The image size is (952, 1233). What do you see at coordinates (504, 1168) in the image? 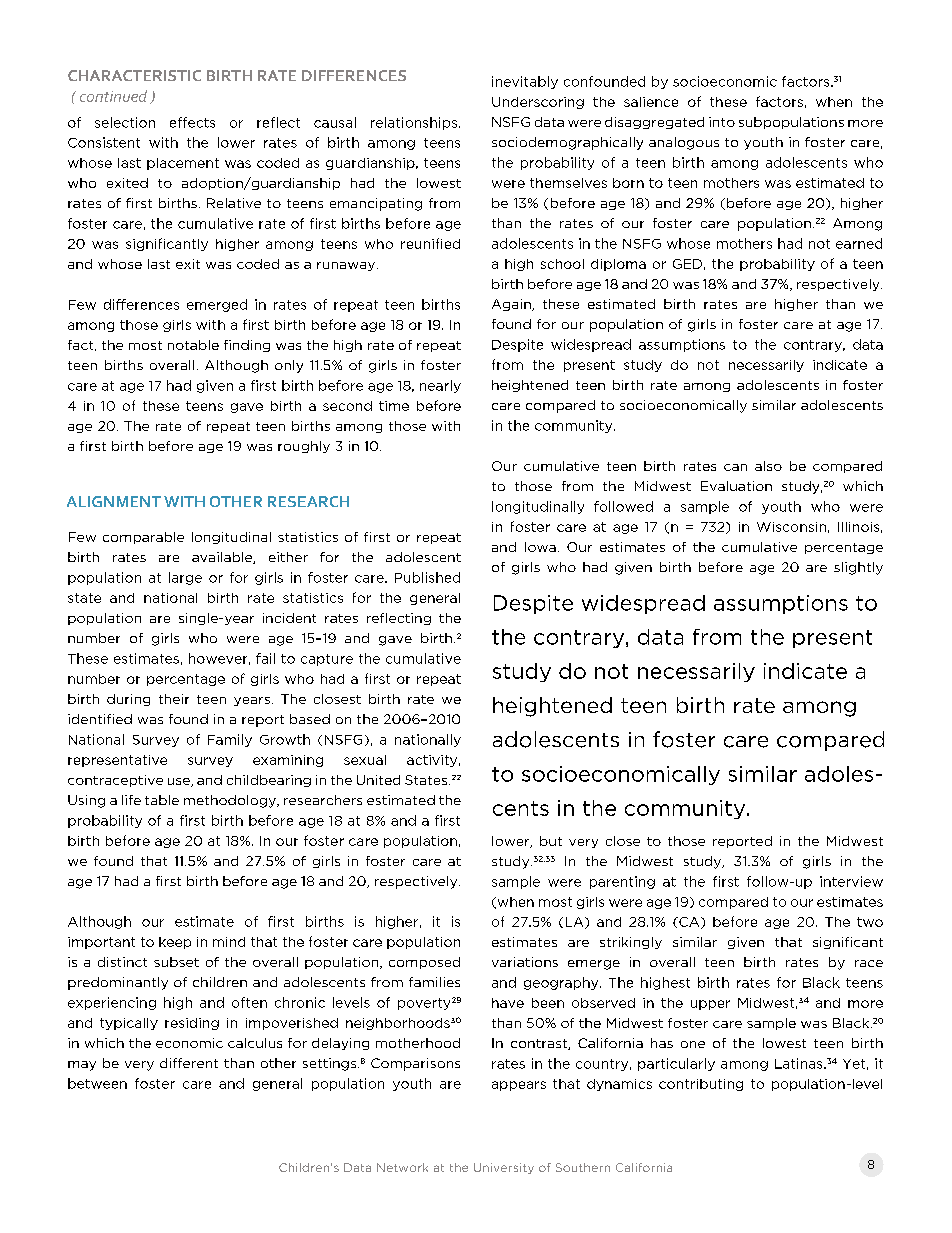
I see `University` at bounding box center [504, 1168].
